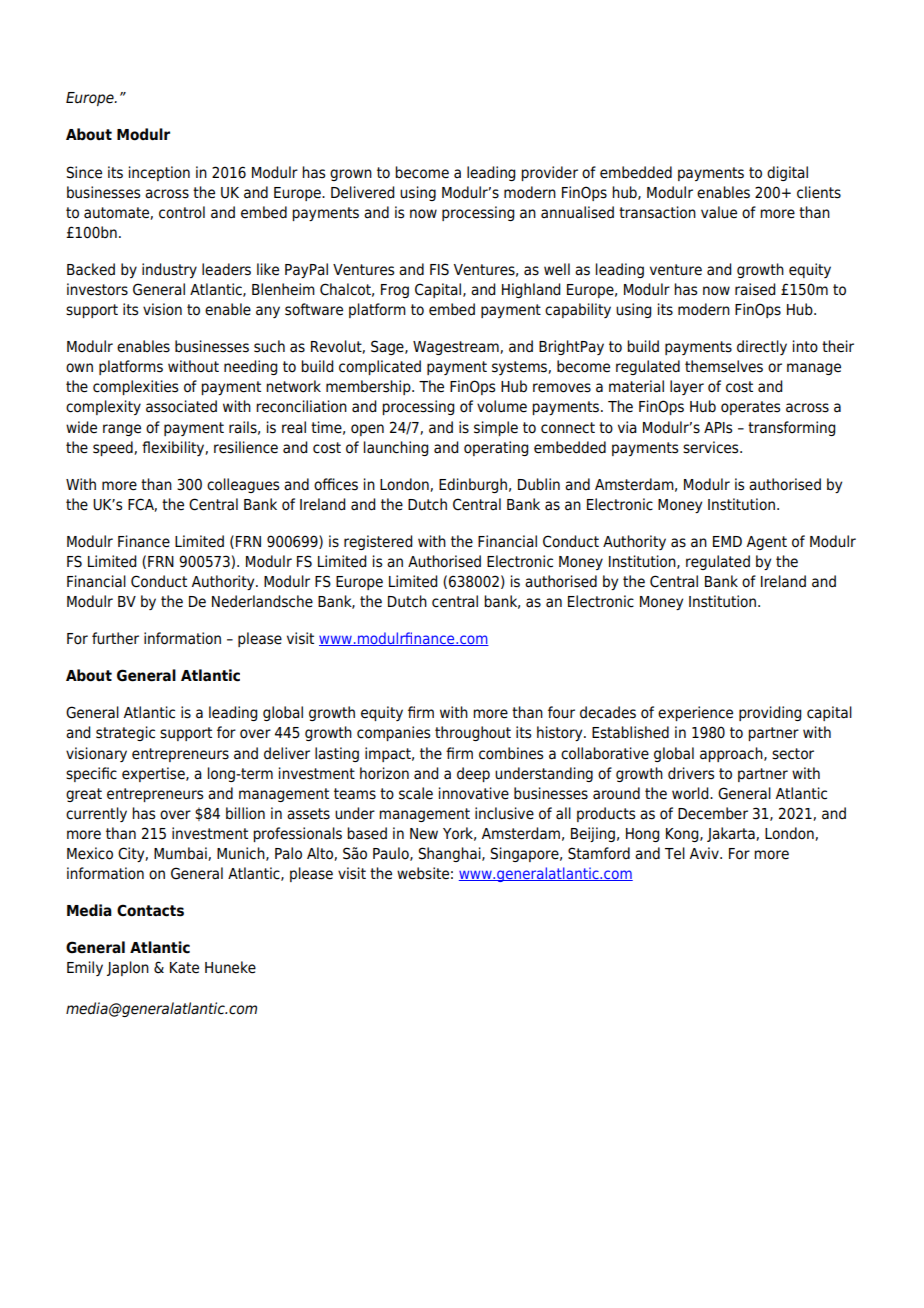 The height and width of the image is (1308, 924). Describe the element at coordinates (115, 638) in the image. I see `further` at that location.
